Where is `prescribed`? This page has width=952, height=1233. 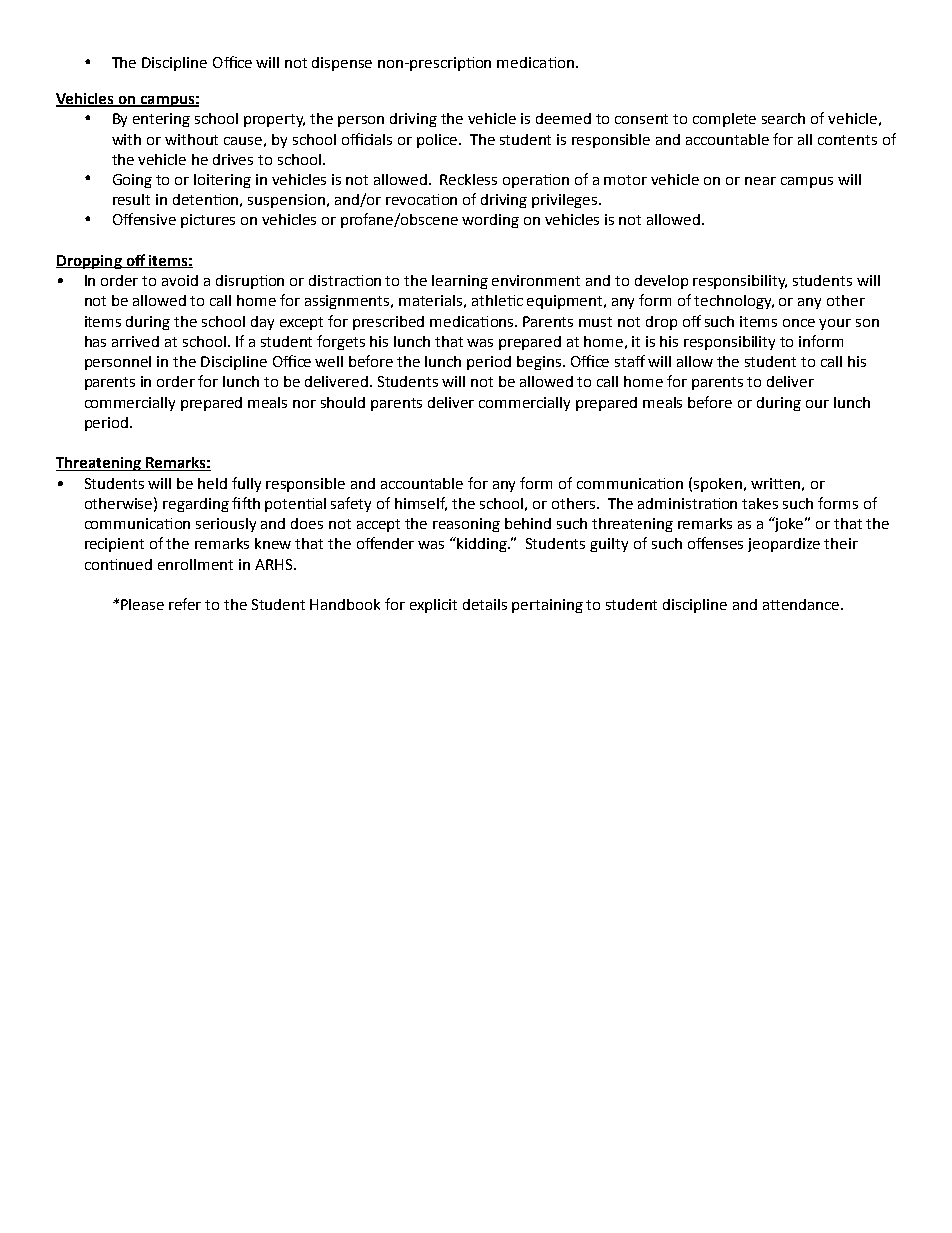 prescribed is located at coordinates (388, 323).
